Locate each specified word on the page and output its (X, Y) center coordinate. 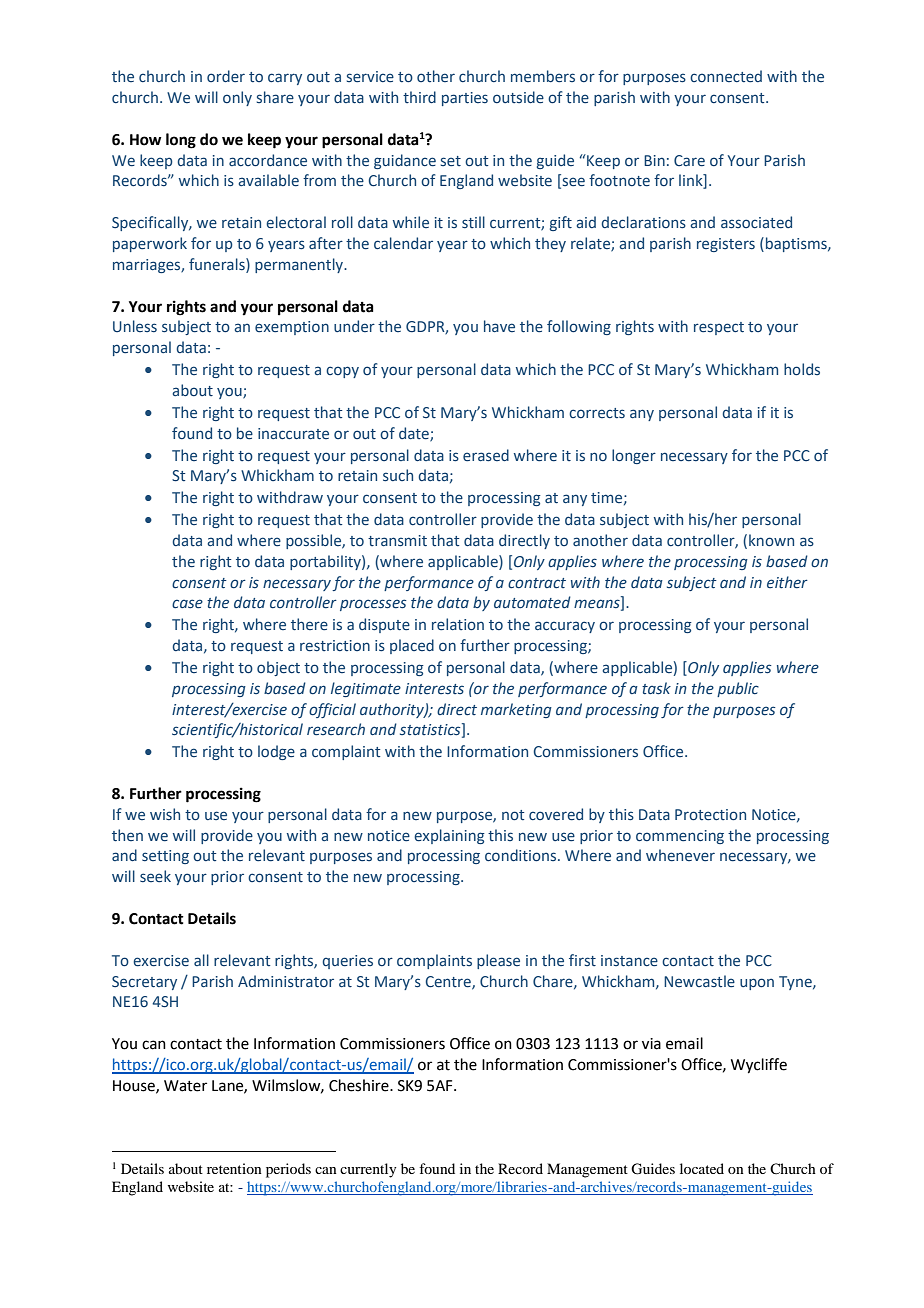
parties (465, 99)
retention (234, 1168)
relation (458, 624)
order (226, 76)
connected (726, 76)
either (787, 582)
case (187, 604)
